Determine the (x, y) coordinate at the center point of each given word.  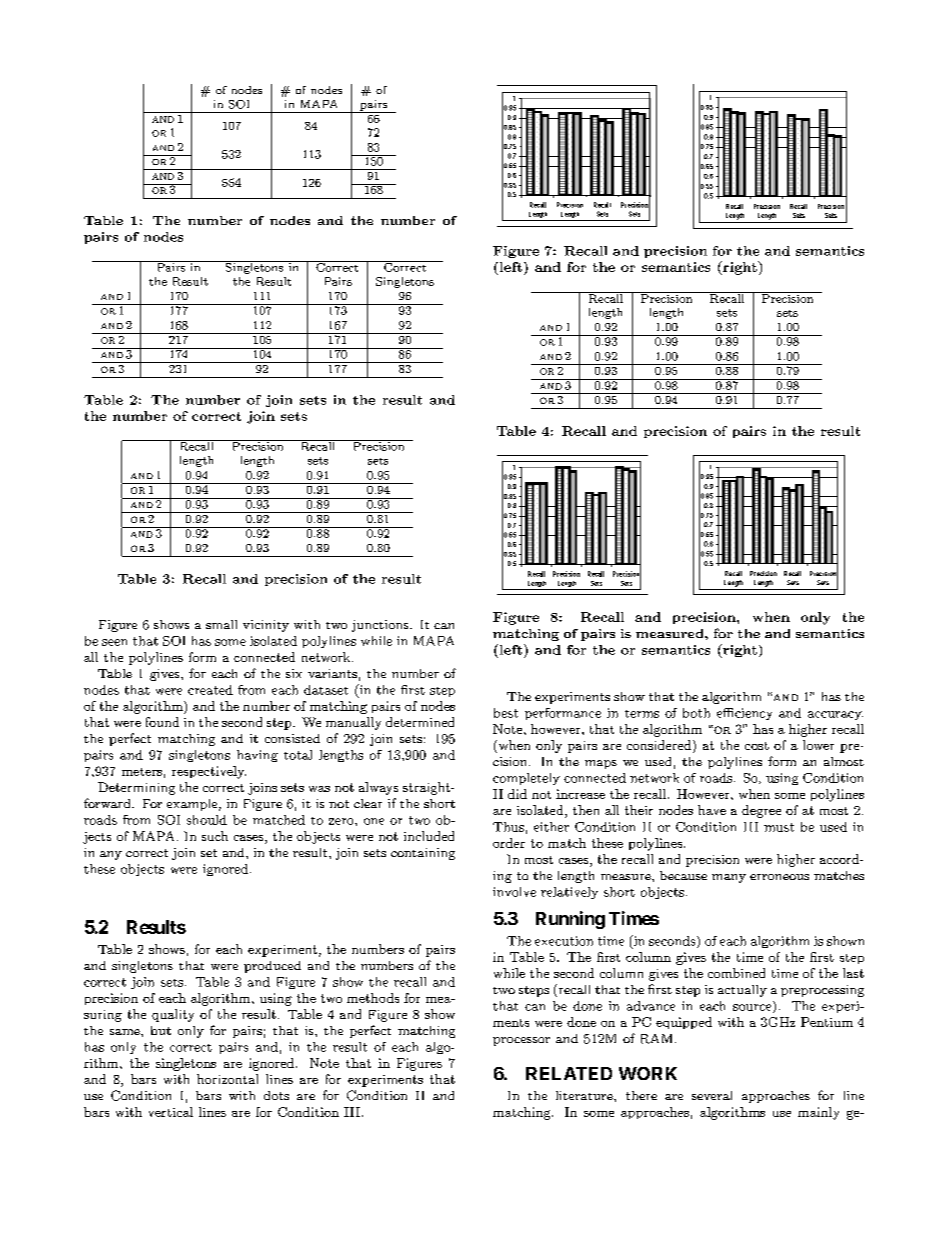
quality (173, 1015)
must (779, 827)
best (506, 713)
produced (272, 967)
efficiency (744, 714)
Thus (508, 827)
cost (757, 746)
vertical (171, 1112)
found (162, 722)
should (207, 820)
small (221, 624)
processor (521, 1041)
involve (514, 892)
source (753, 1008)
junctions (381, 626)
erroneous (779, 877)
